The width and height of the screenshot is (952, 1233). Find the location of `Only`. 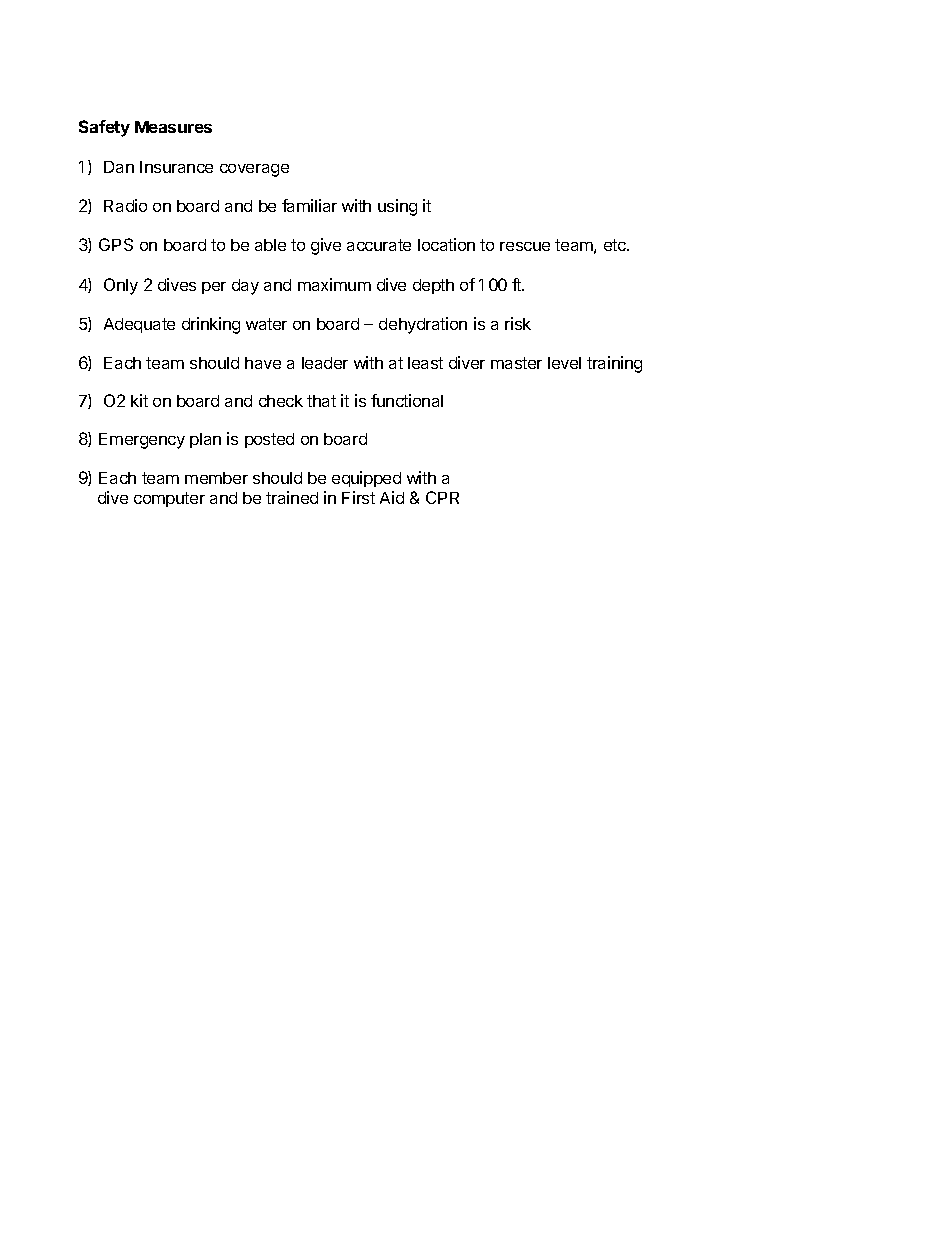

Only is located at coordinates (121, 286).
